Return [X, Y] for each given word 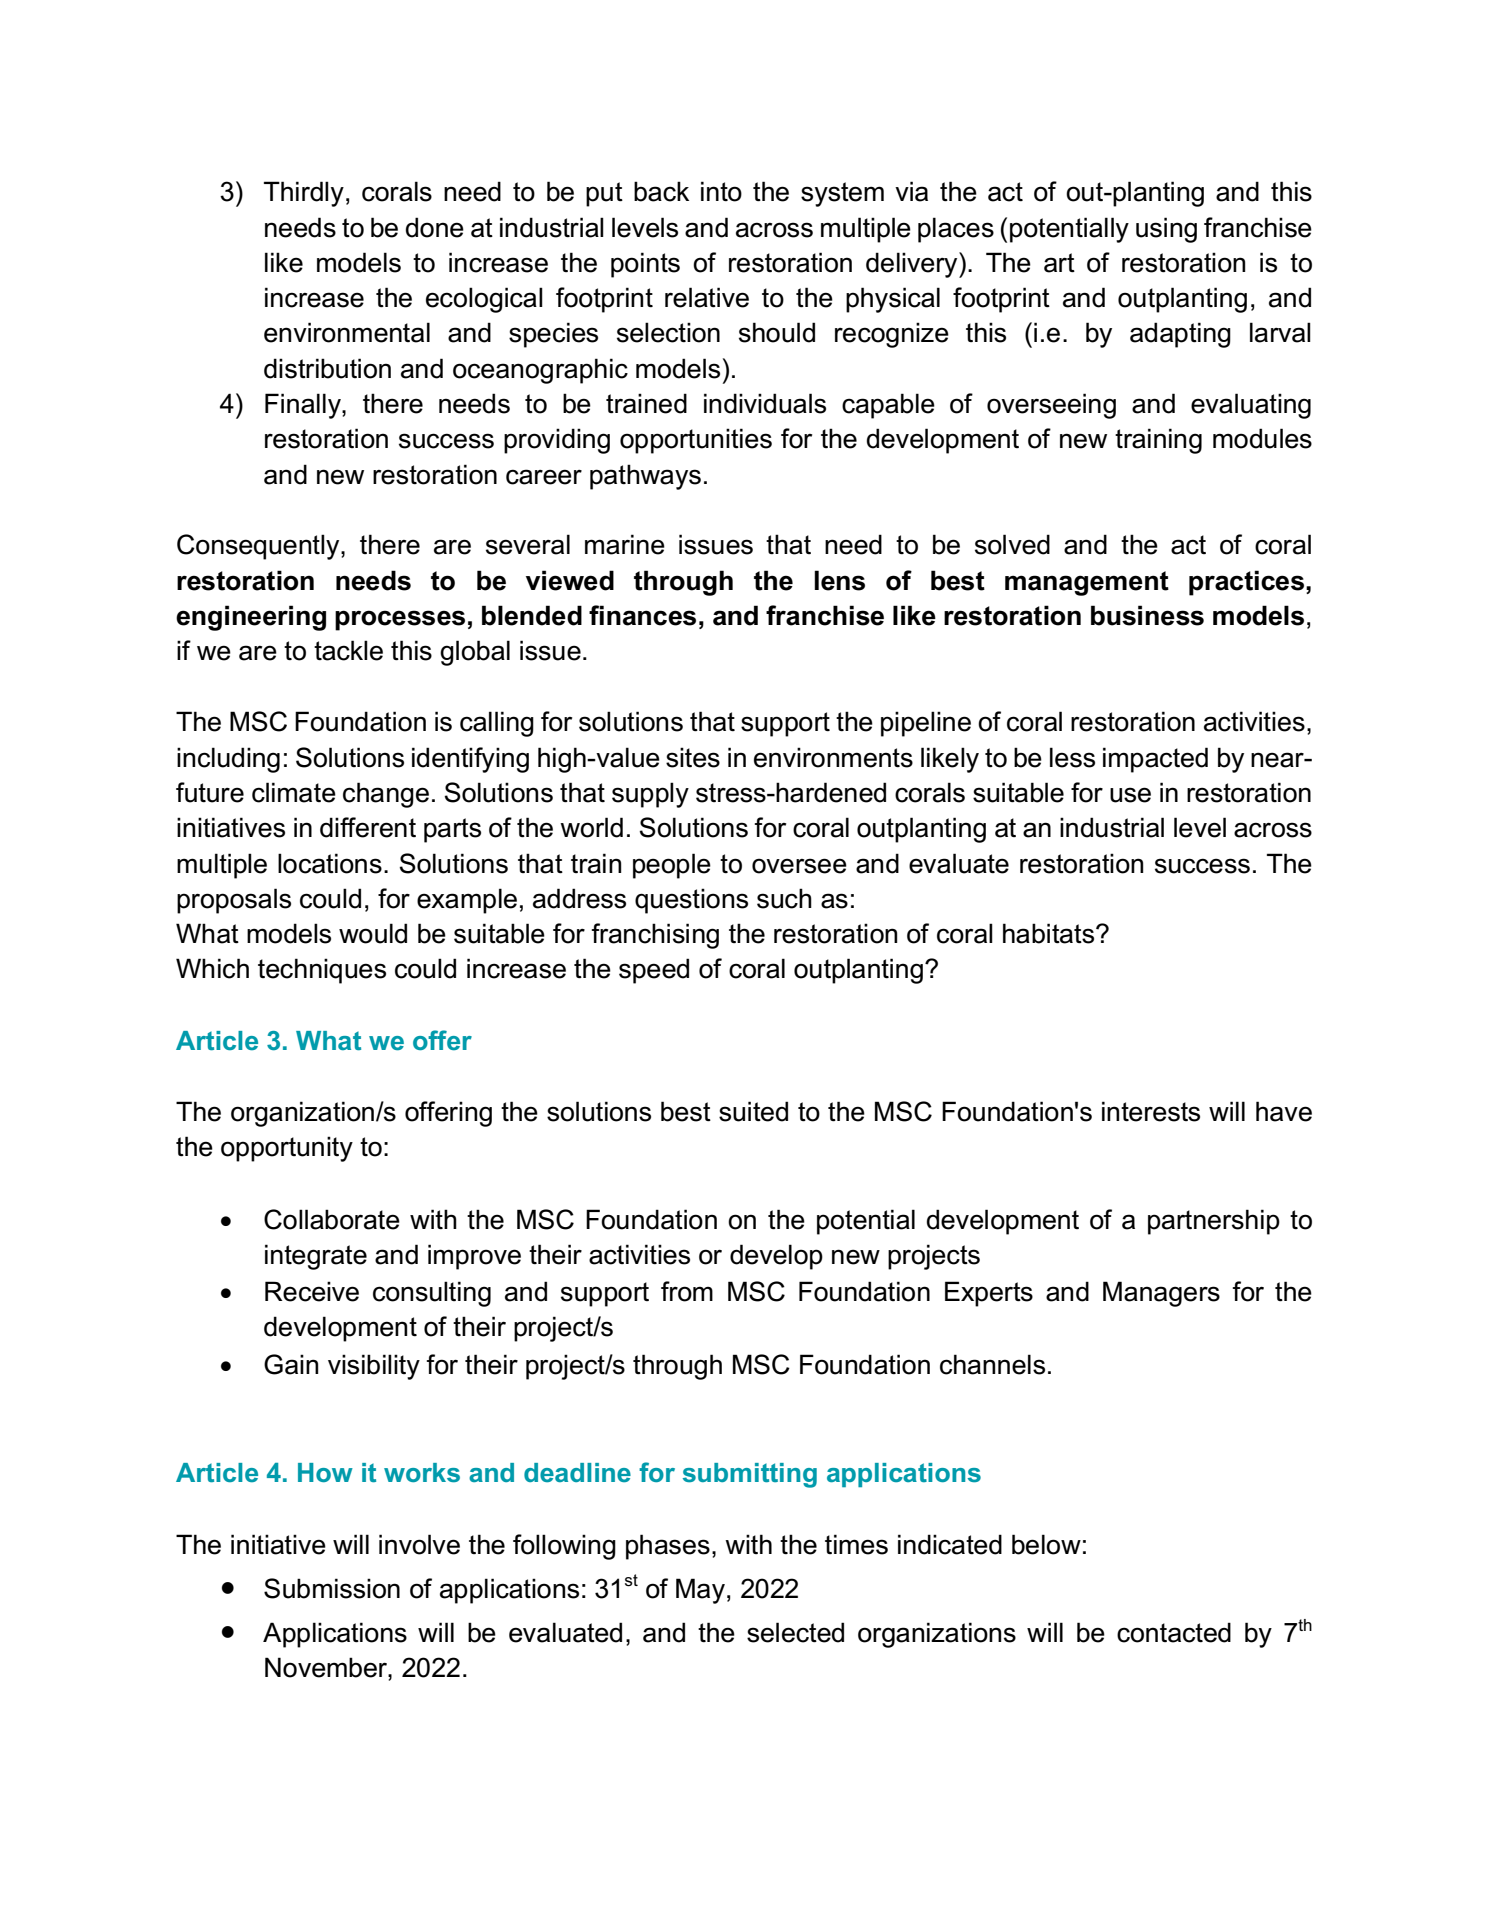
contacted [1174, 1632]
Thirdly [304, 194]
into [721, 191]
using [1166, 230]
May [700, 1591]
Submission [332, 1588]
